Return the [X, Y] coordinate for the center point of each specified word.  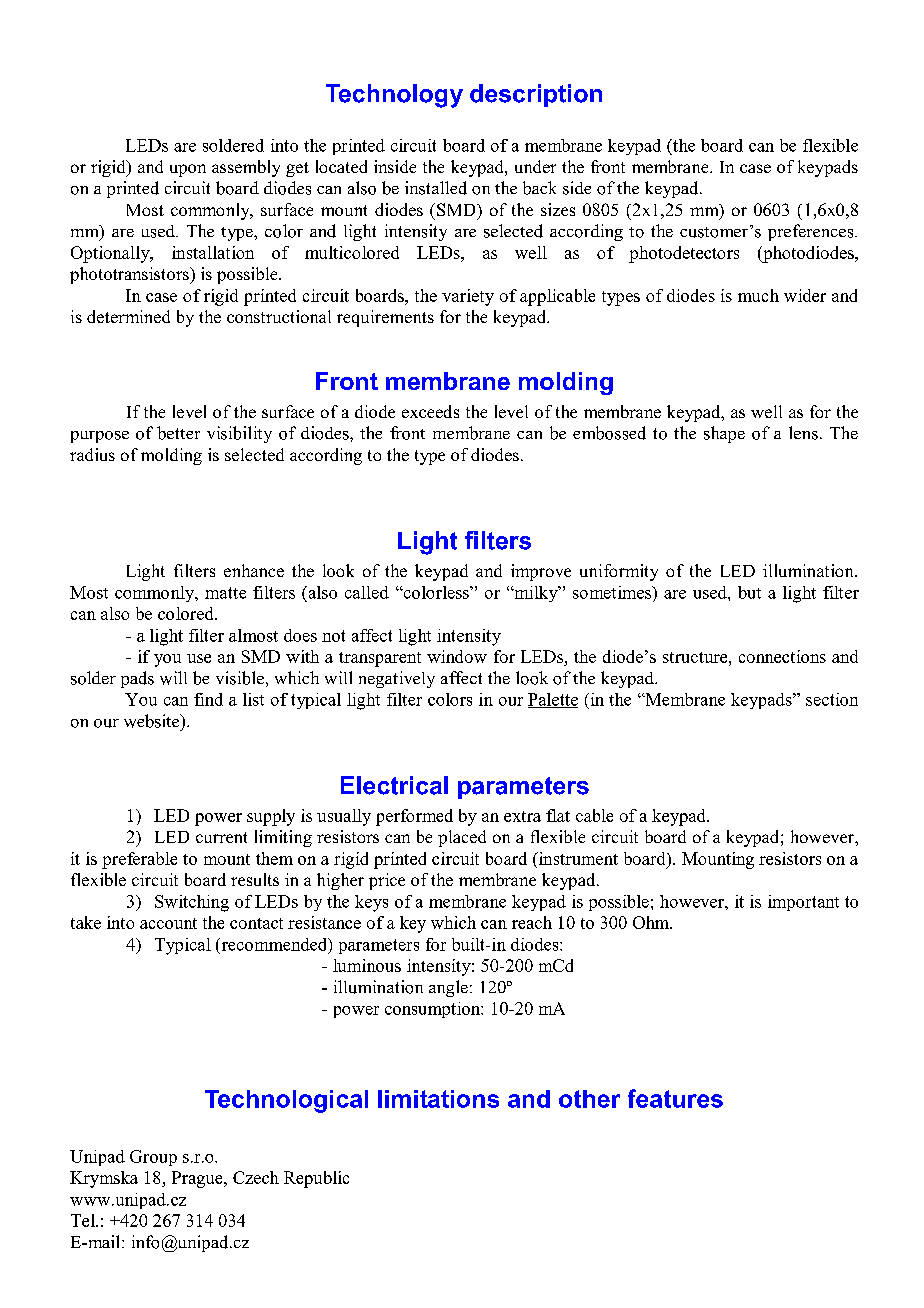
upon [188, 170]
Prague [198, 1179]
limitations [438, 1099]
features [675, 1098]
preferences [812, 232]
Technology [394, 96]
